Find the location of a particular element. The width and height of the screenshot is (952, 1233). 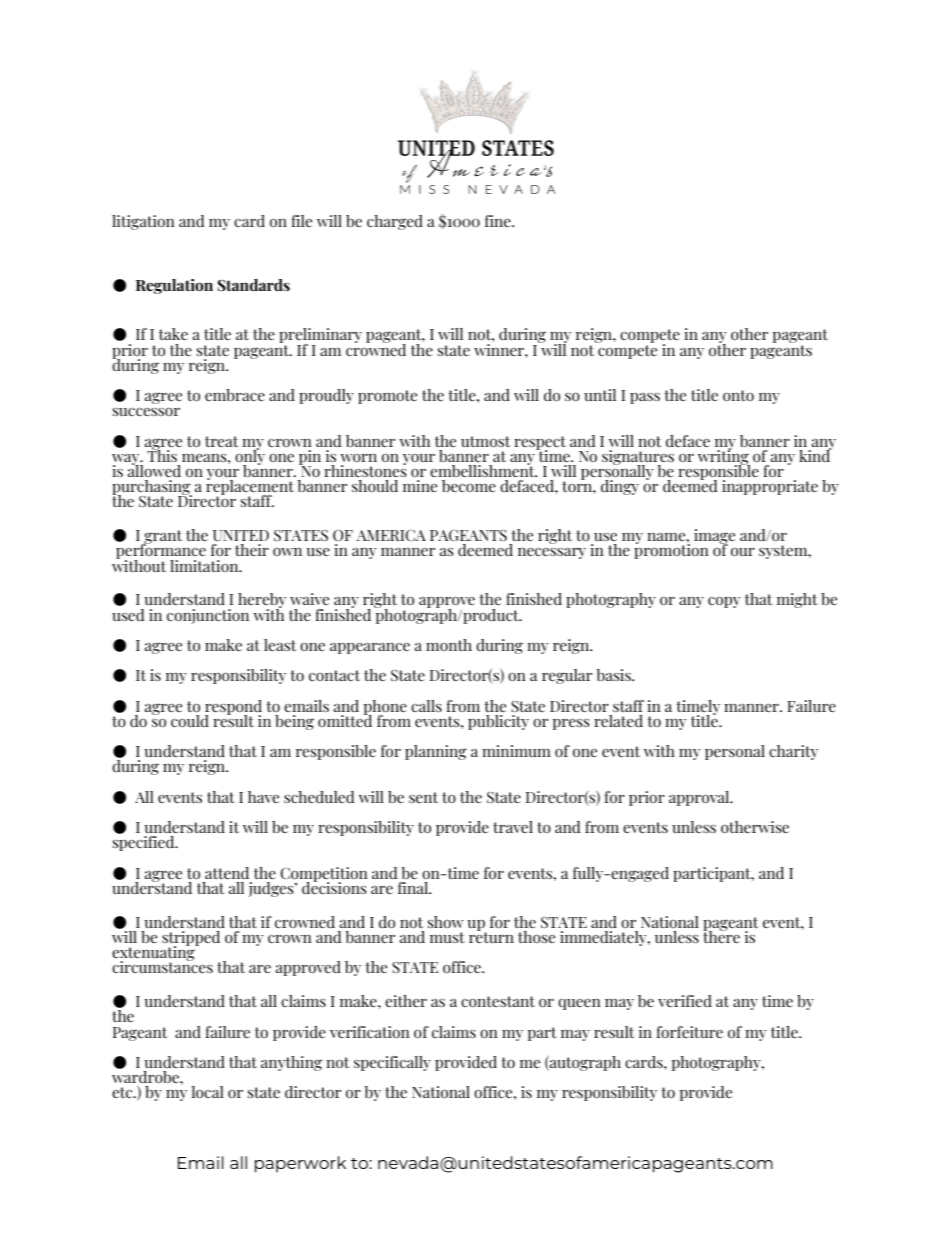

fine is located at coordinates (499, 221).
